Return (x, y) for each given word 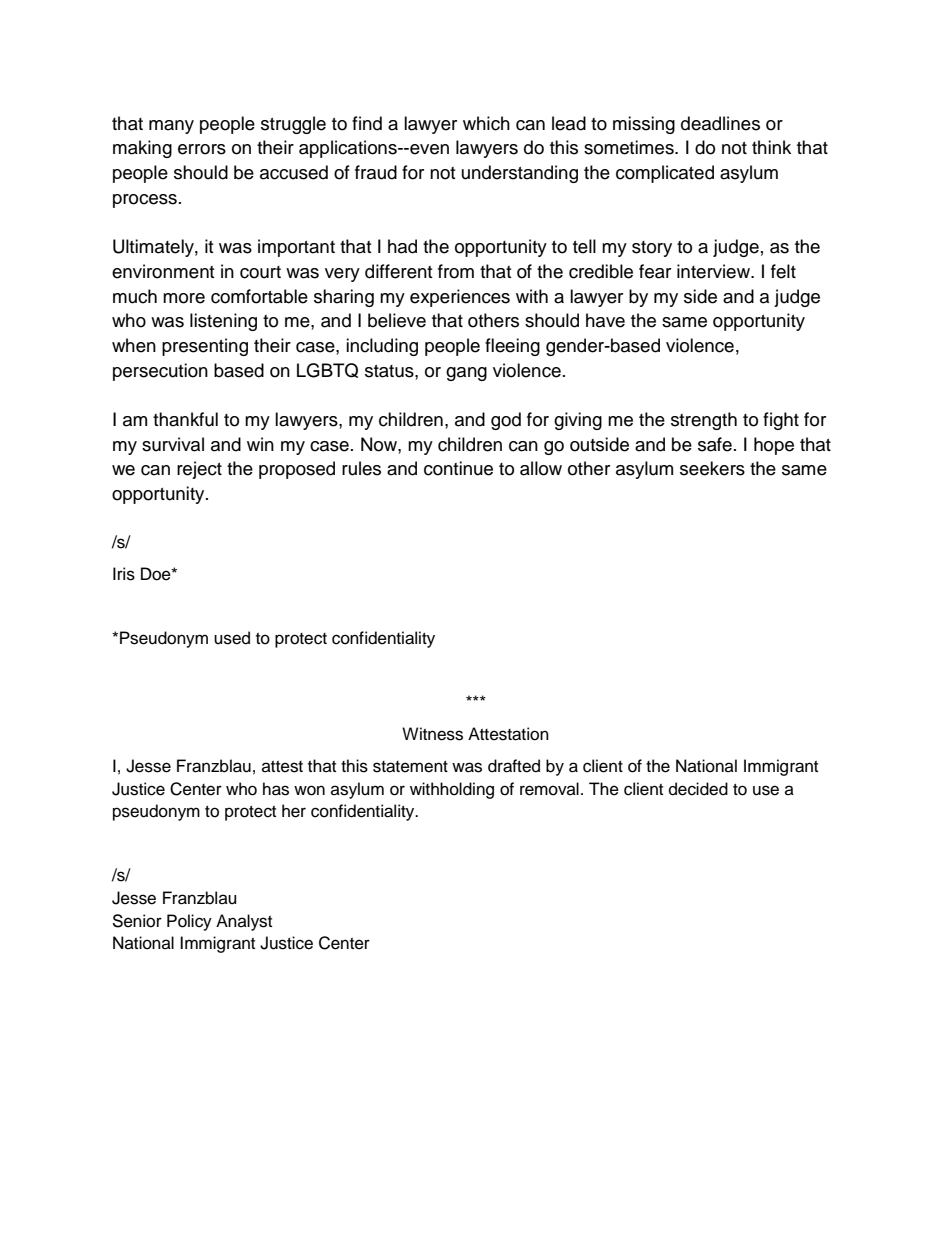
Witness (432, 734)
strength (704, 421)
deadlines (720, 123)
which (486, 123)
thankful (185, 419)
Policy (189, 922)
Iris (124, 574)
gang (466, 374)
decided (698, 789)
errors (202, 149)
